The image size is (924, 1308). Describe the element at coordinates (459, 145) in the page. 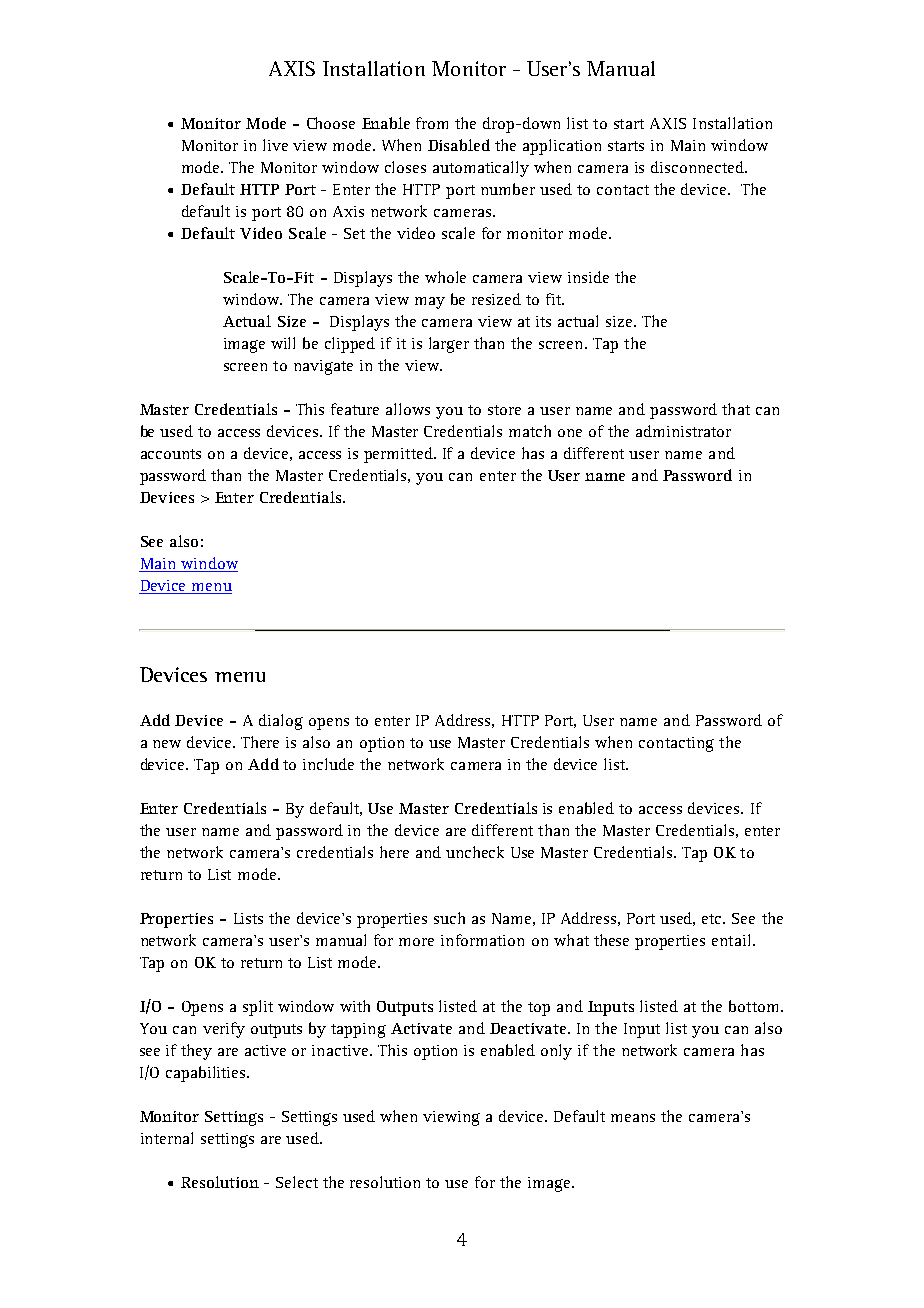

I see `Disabled` at that location.
